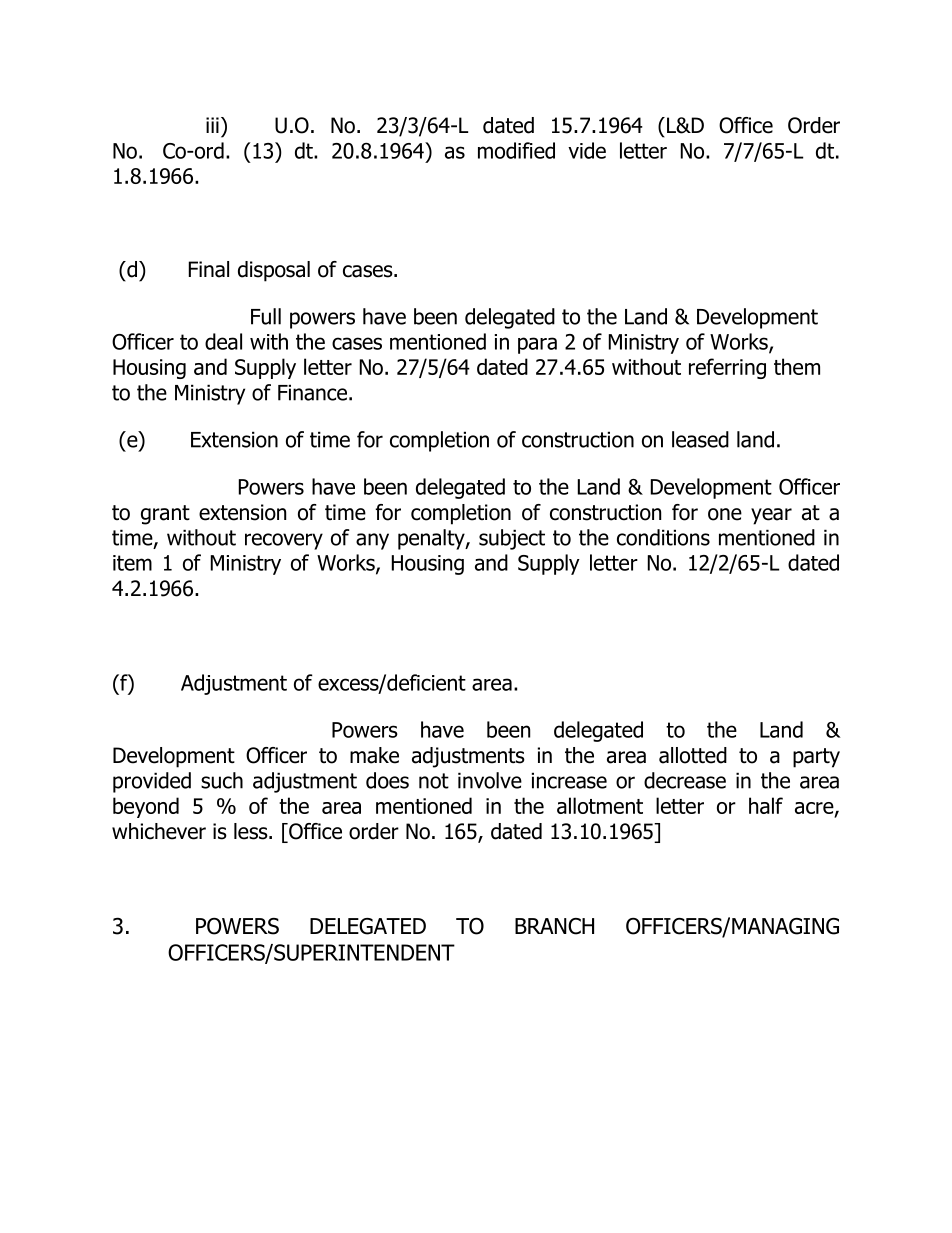 Image resolution: width=952 pixels, height=1233 pixels. Describe the element at coordinates (554, 926) in the document. I see `BRANCH` at that location.
